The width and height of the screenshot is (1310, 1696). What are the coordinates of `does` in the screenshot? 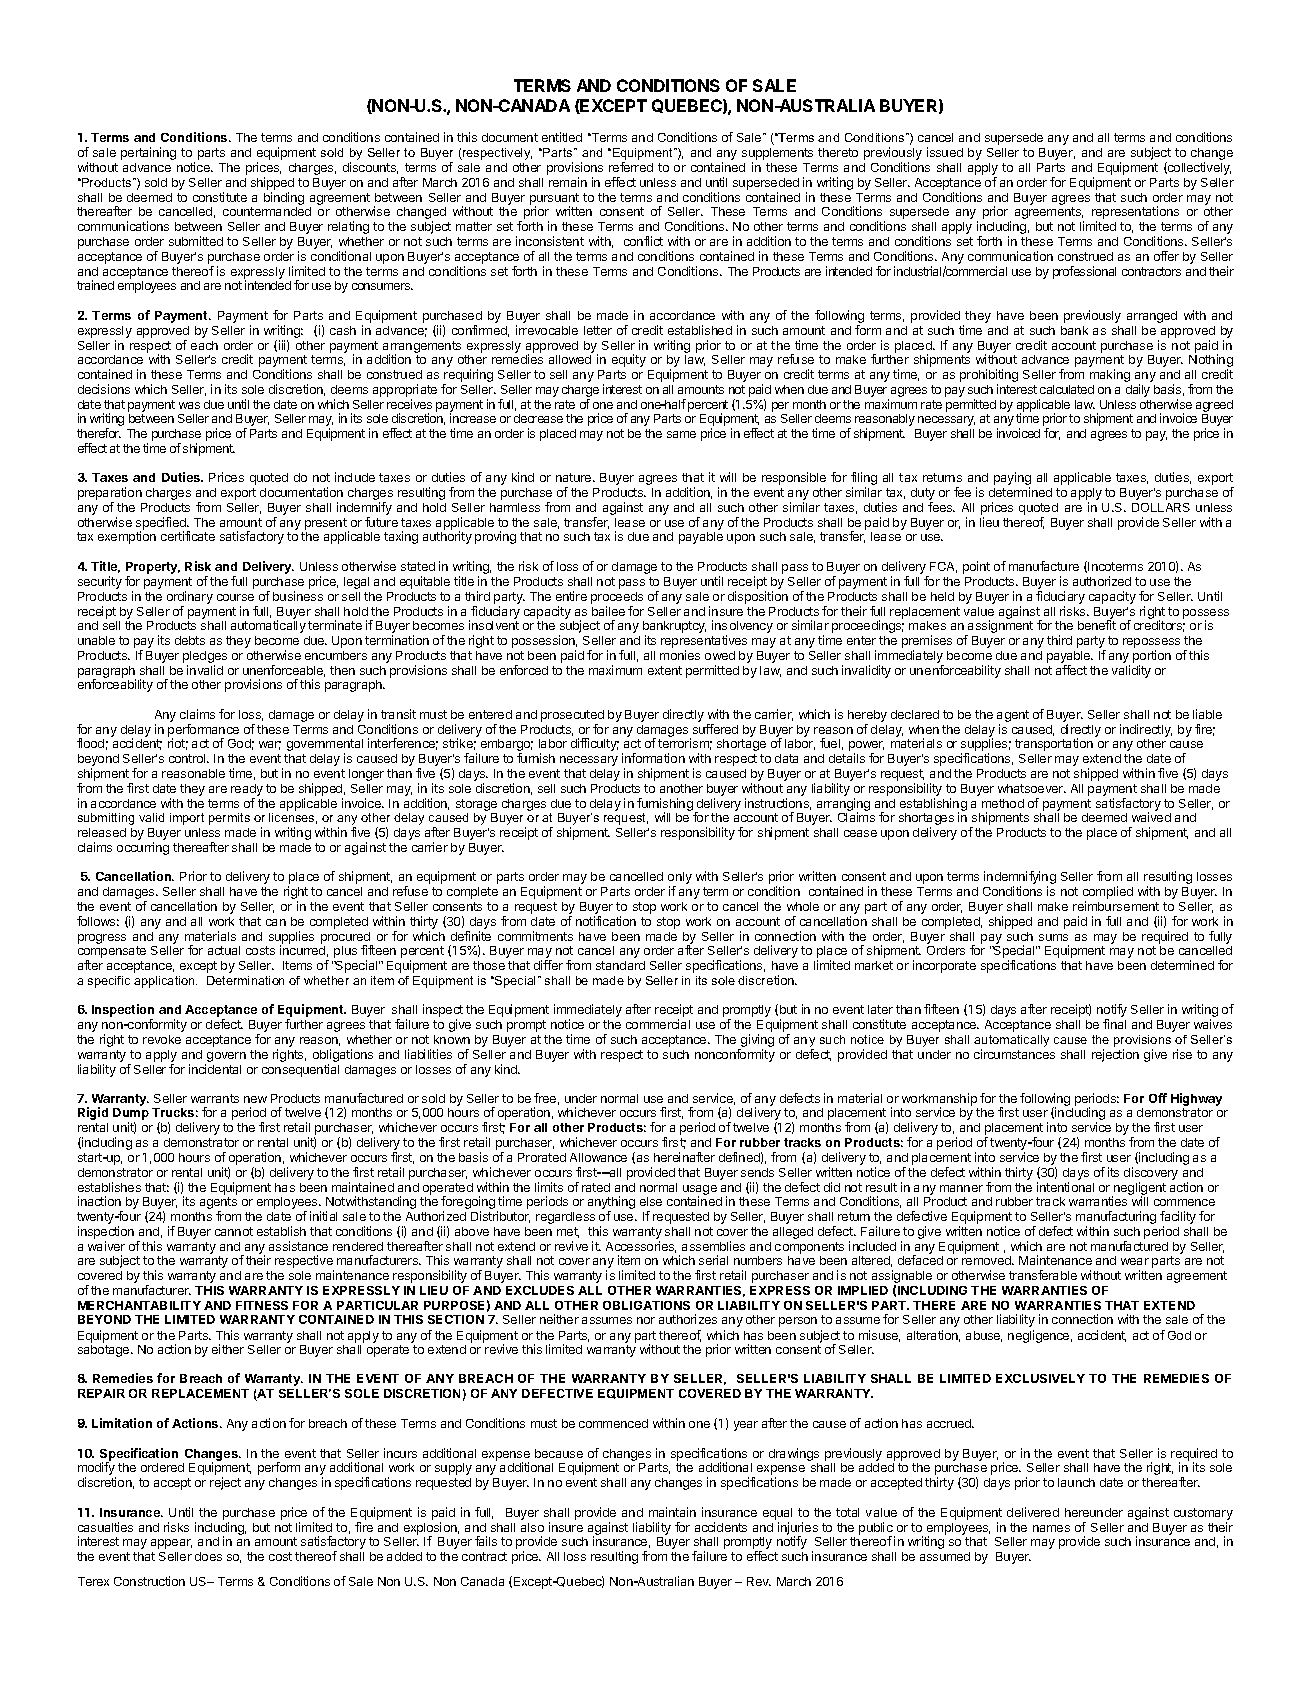 It's located at (208, 1556).
